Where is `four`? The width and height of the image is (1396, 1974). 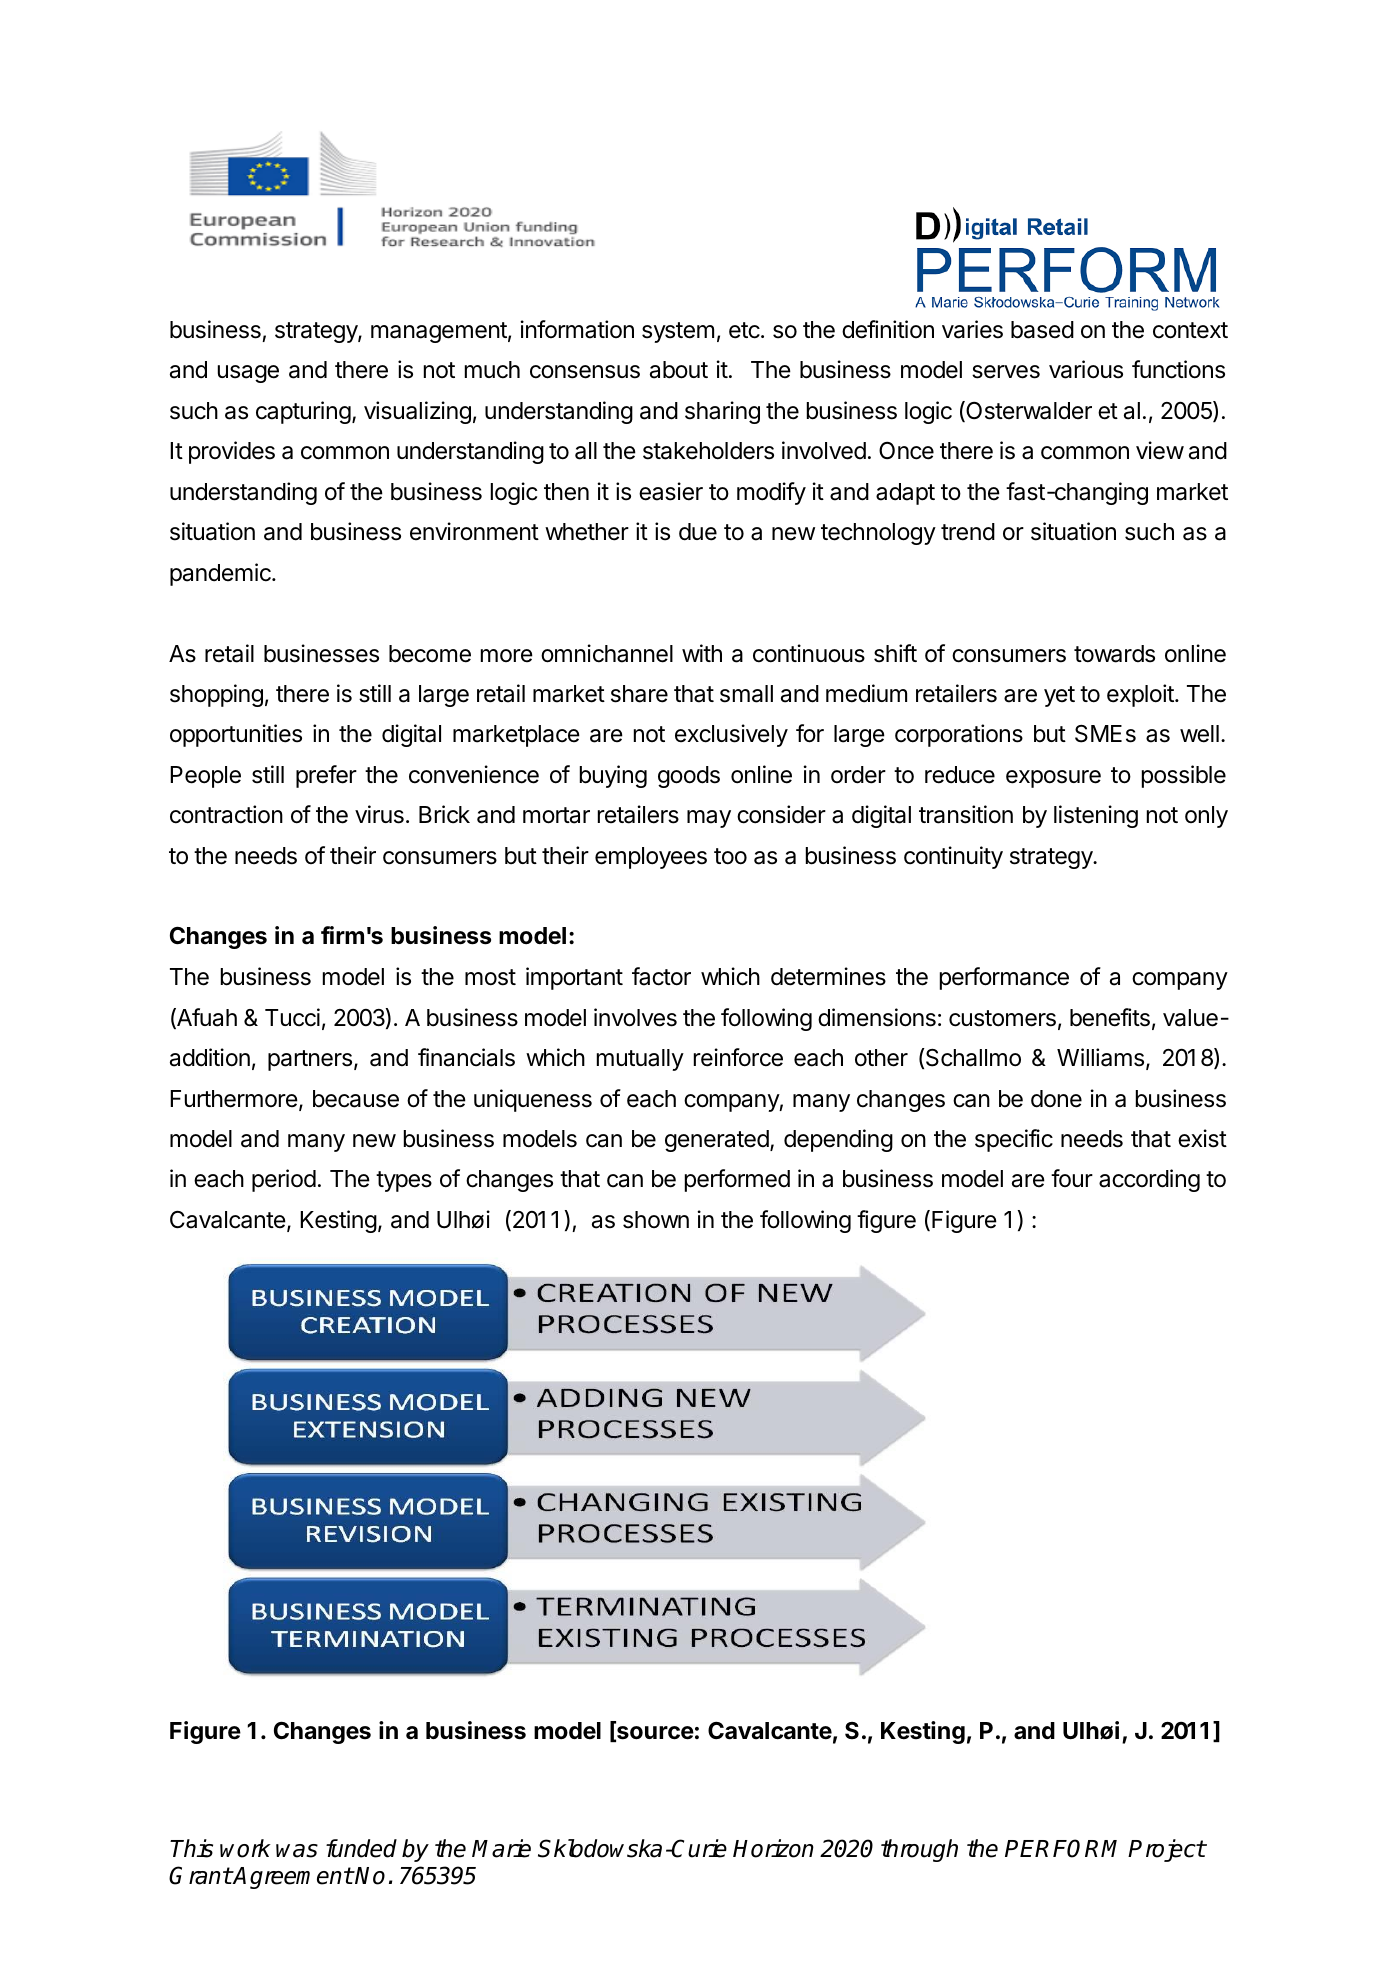 four is located at coordinates (1072, 1178).
